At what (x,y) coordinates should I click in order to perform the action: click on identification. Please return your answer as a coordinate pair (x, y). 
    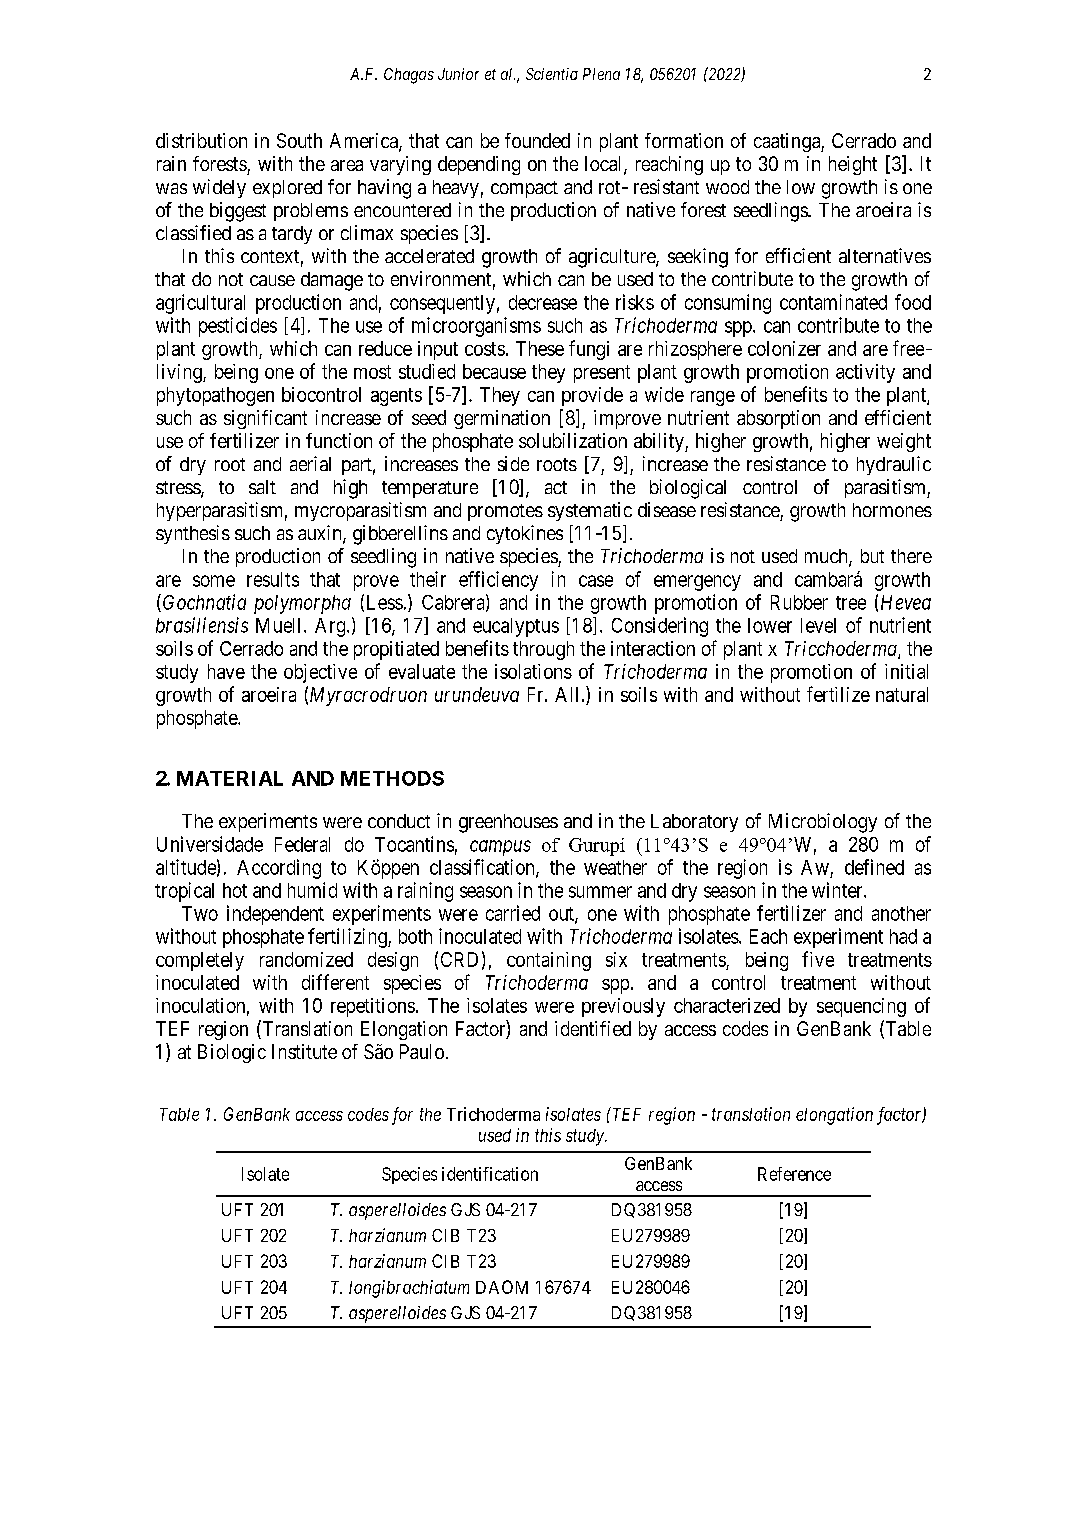
    Looking at the image, I should click on (490, 1174).
